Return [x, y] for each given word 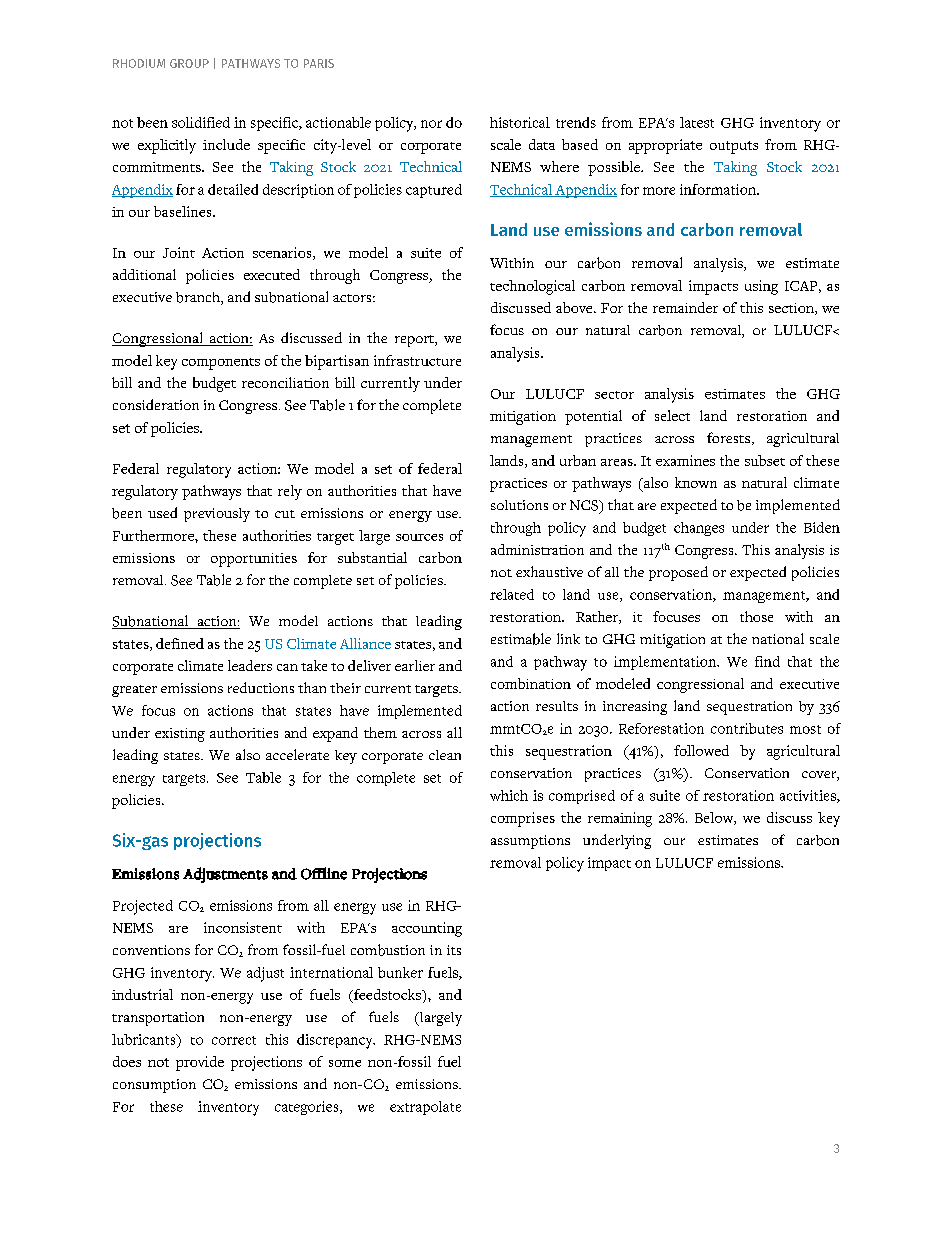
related [512, 594]
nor [431, 124]
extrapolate [425, 1108]
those [756, 616]
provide [200, 1063]
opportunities [254, 560]
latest [697, 122]
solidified [201, 122]
